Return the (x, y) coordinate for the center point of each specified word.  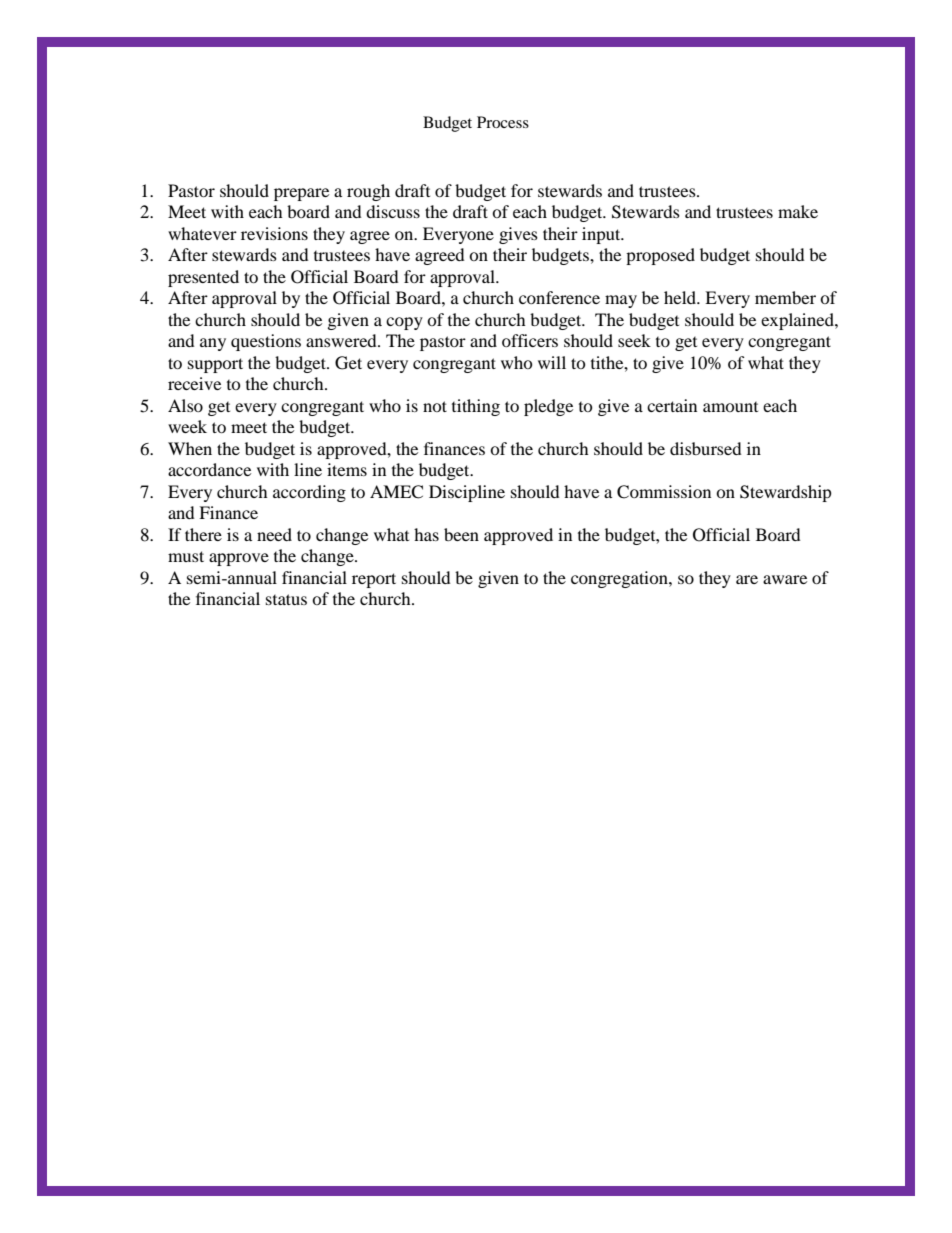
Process (503, 122)
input (602, 235)
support (215, 365)
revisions (274, 233)
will (552, 362)
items (347, 469)
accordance (209, 469)
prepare (301, 194)
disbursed (706, 448)
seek (634, 340)
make (798, 211)
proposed (660, 256)
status (286, 599)
